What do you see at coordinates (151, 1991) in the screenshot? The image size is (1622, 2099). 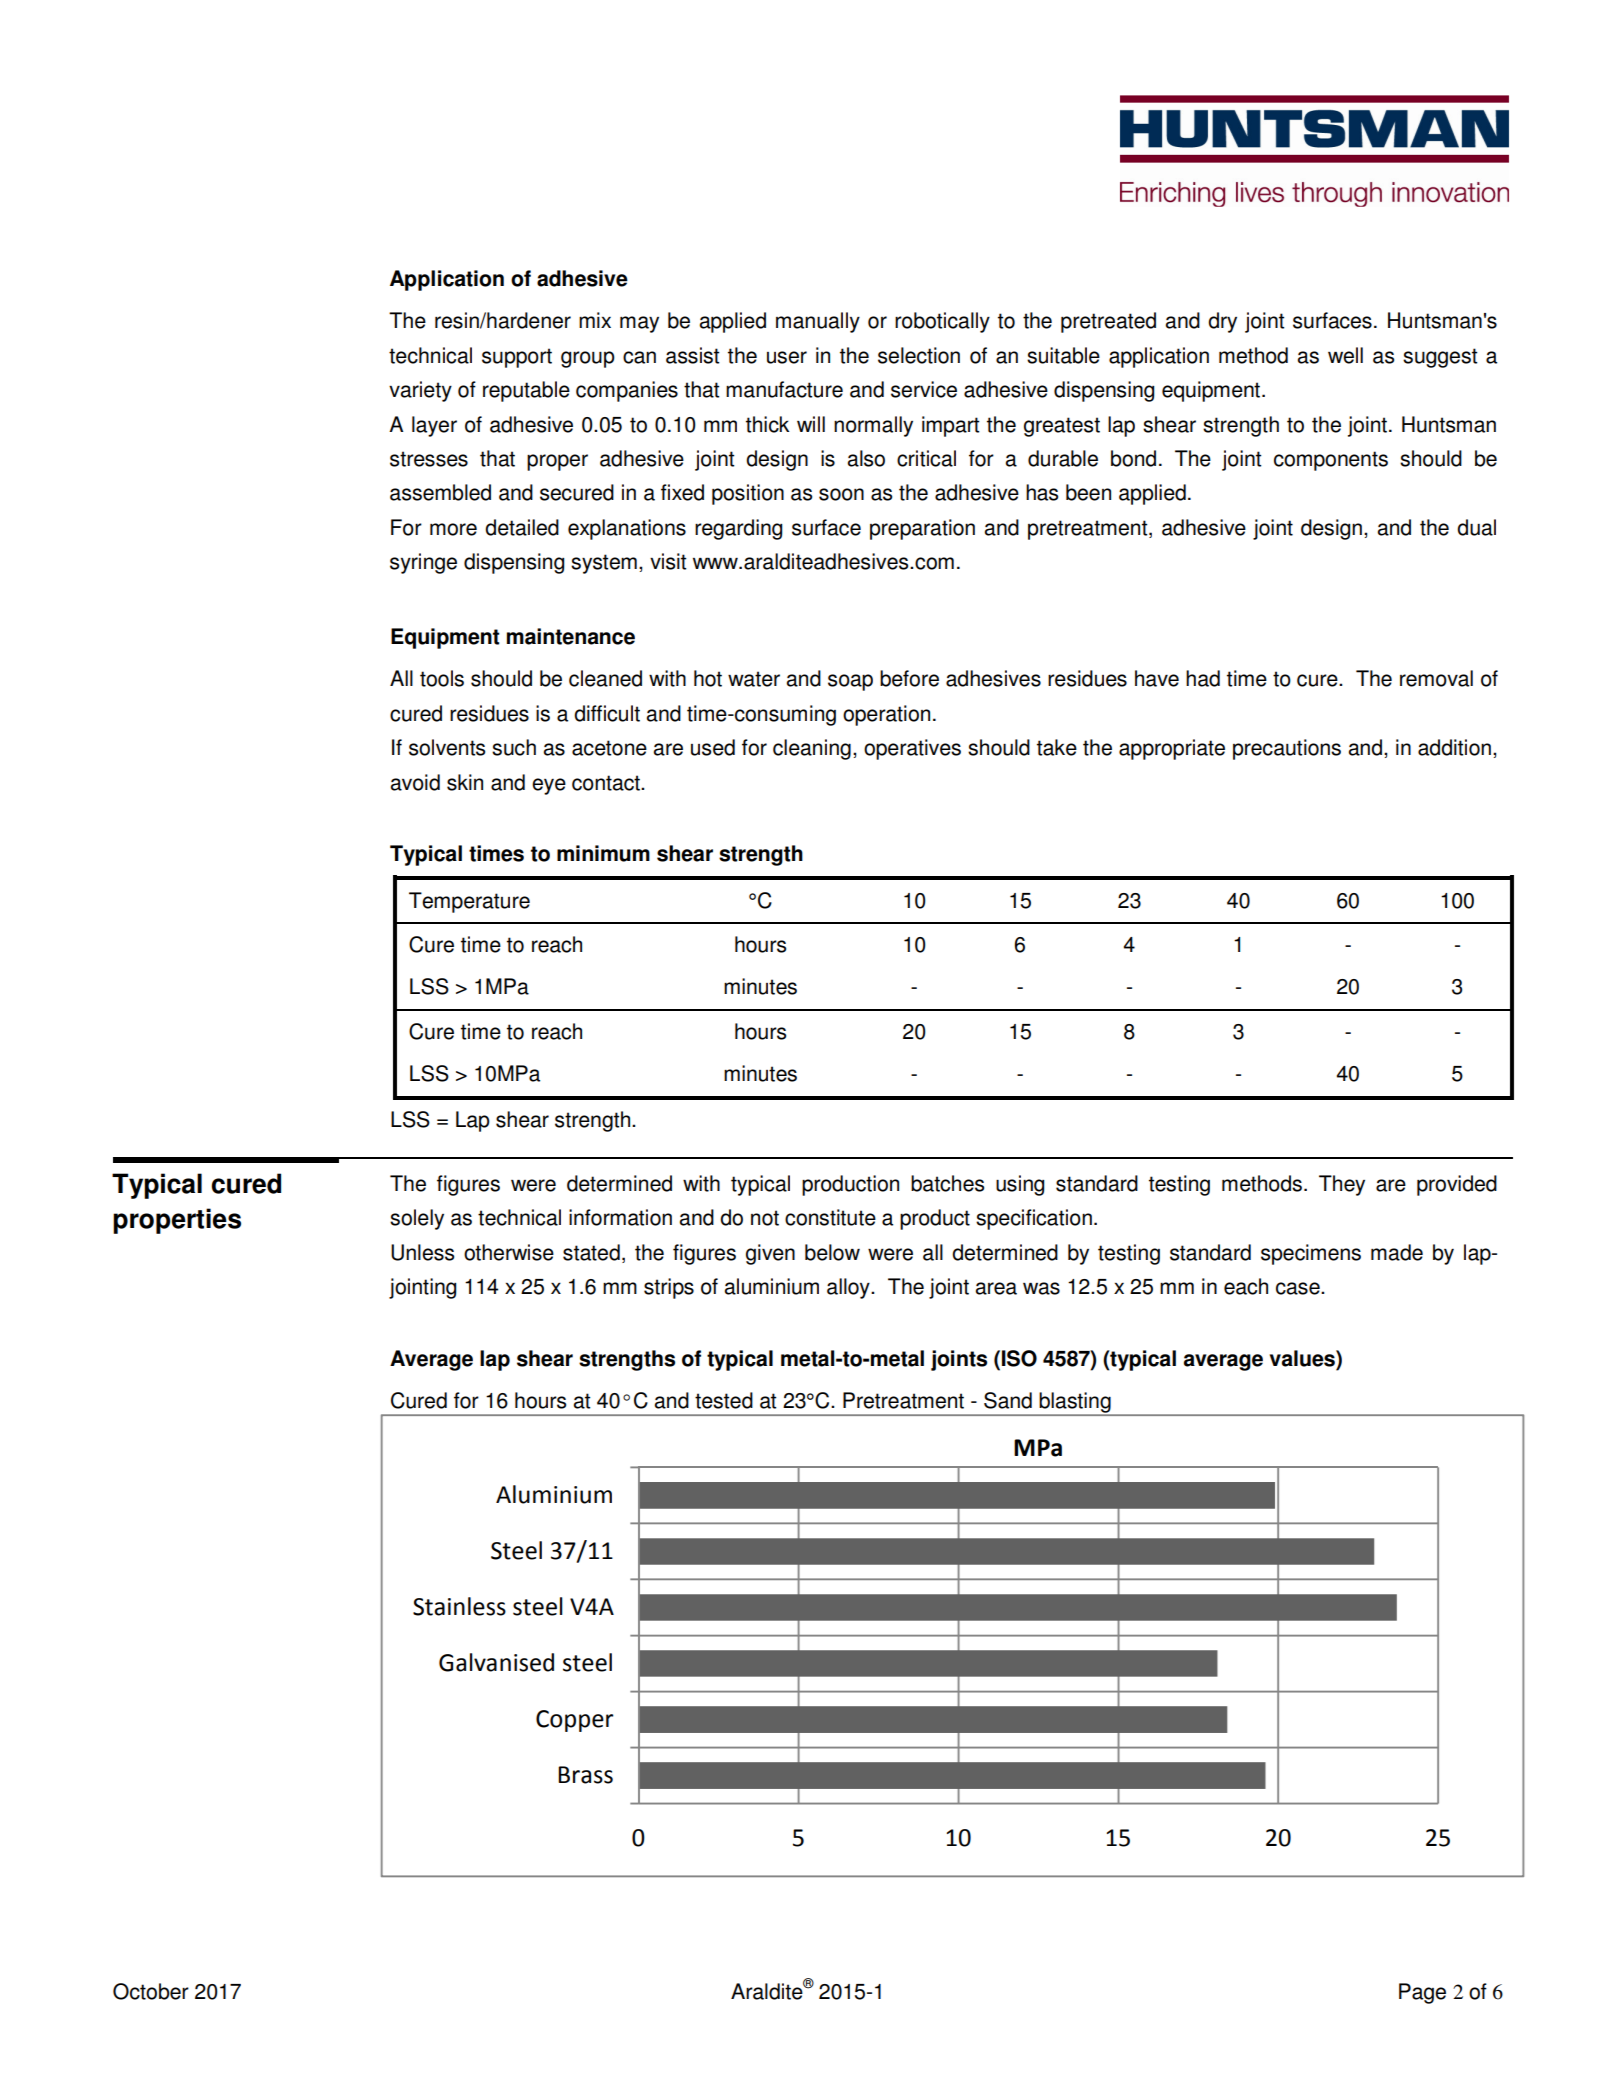 I see `October` at bounding box center [151, 1991].
